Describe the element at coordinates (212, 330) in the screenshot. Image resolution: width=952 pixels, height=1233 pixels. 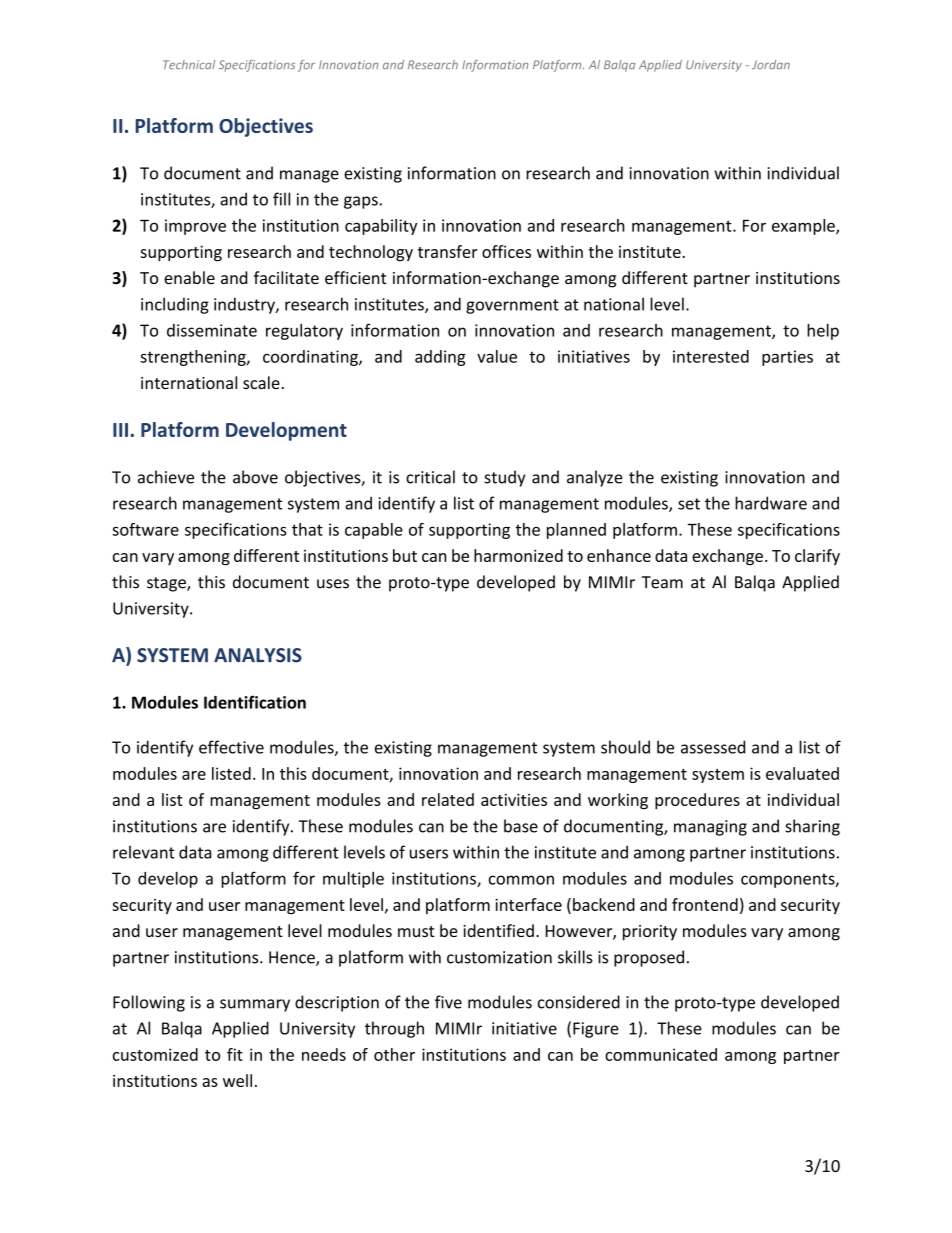
I see `disseminate` at that location.
